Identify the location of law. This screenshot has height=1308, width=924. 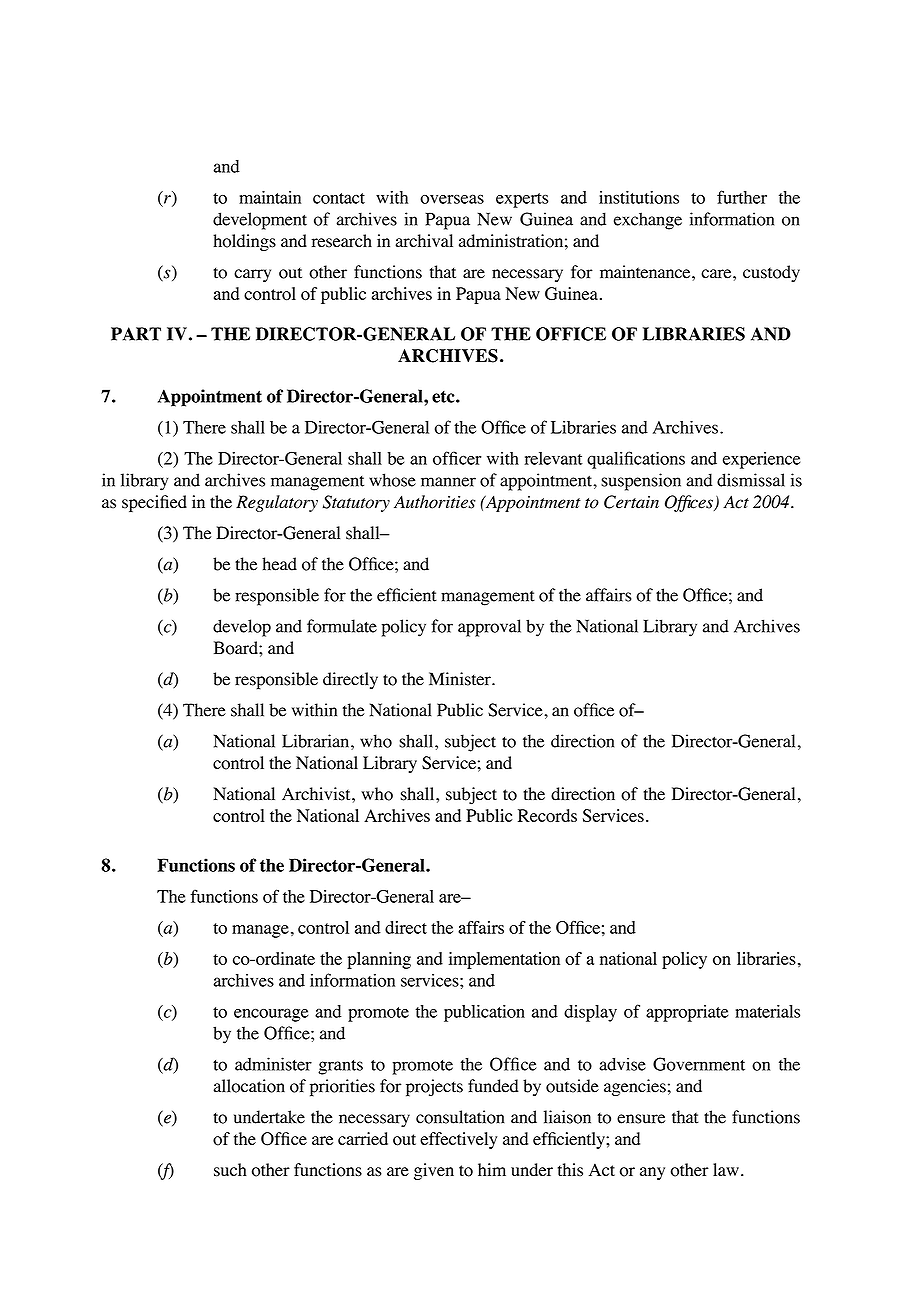
(726, 1169).
